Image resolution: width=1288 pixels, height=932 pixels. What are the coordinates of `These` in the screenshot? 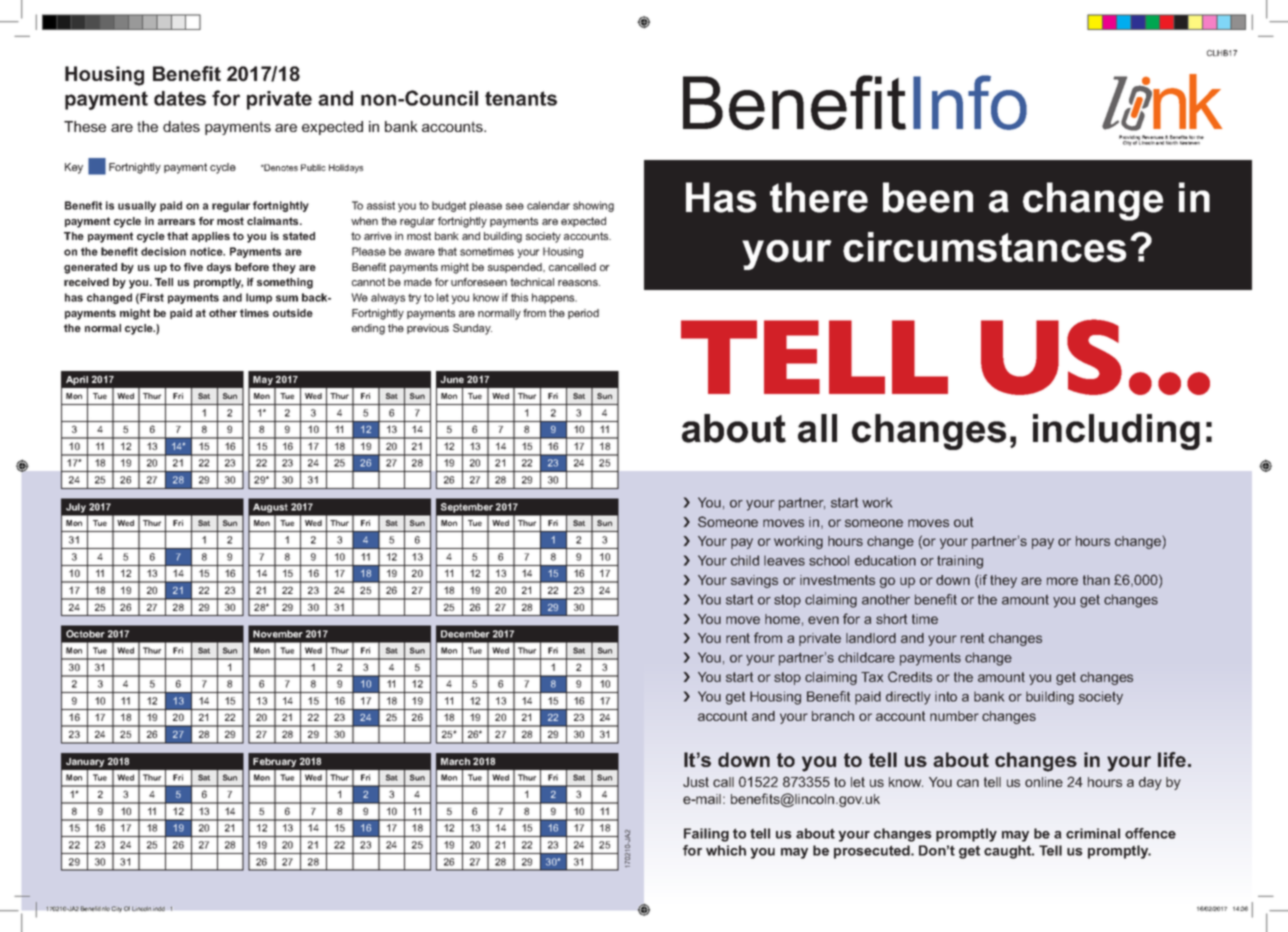 It's located at (85, 126).
